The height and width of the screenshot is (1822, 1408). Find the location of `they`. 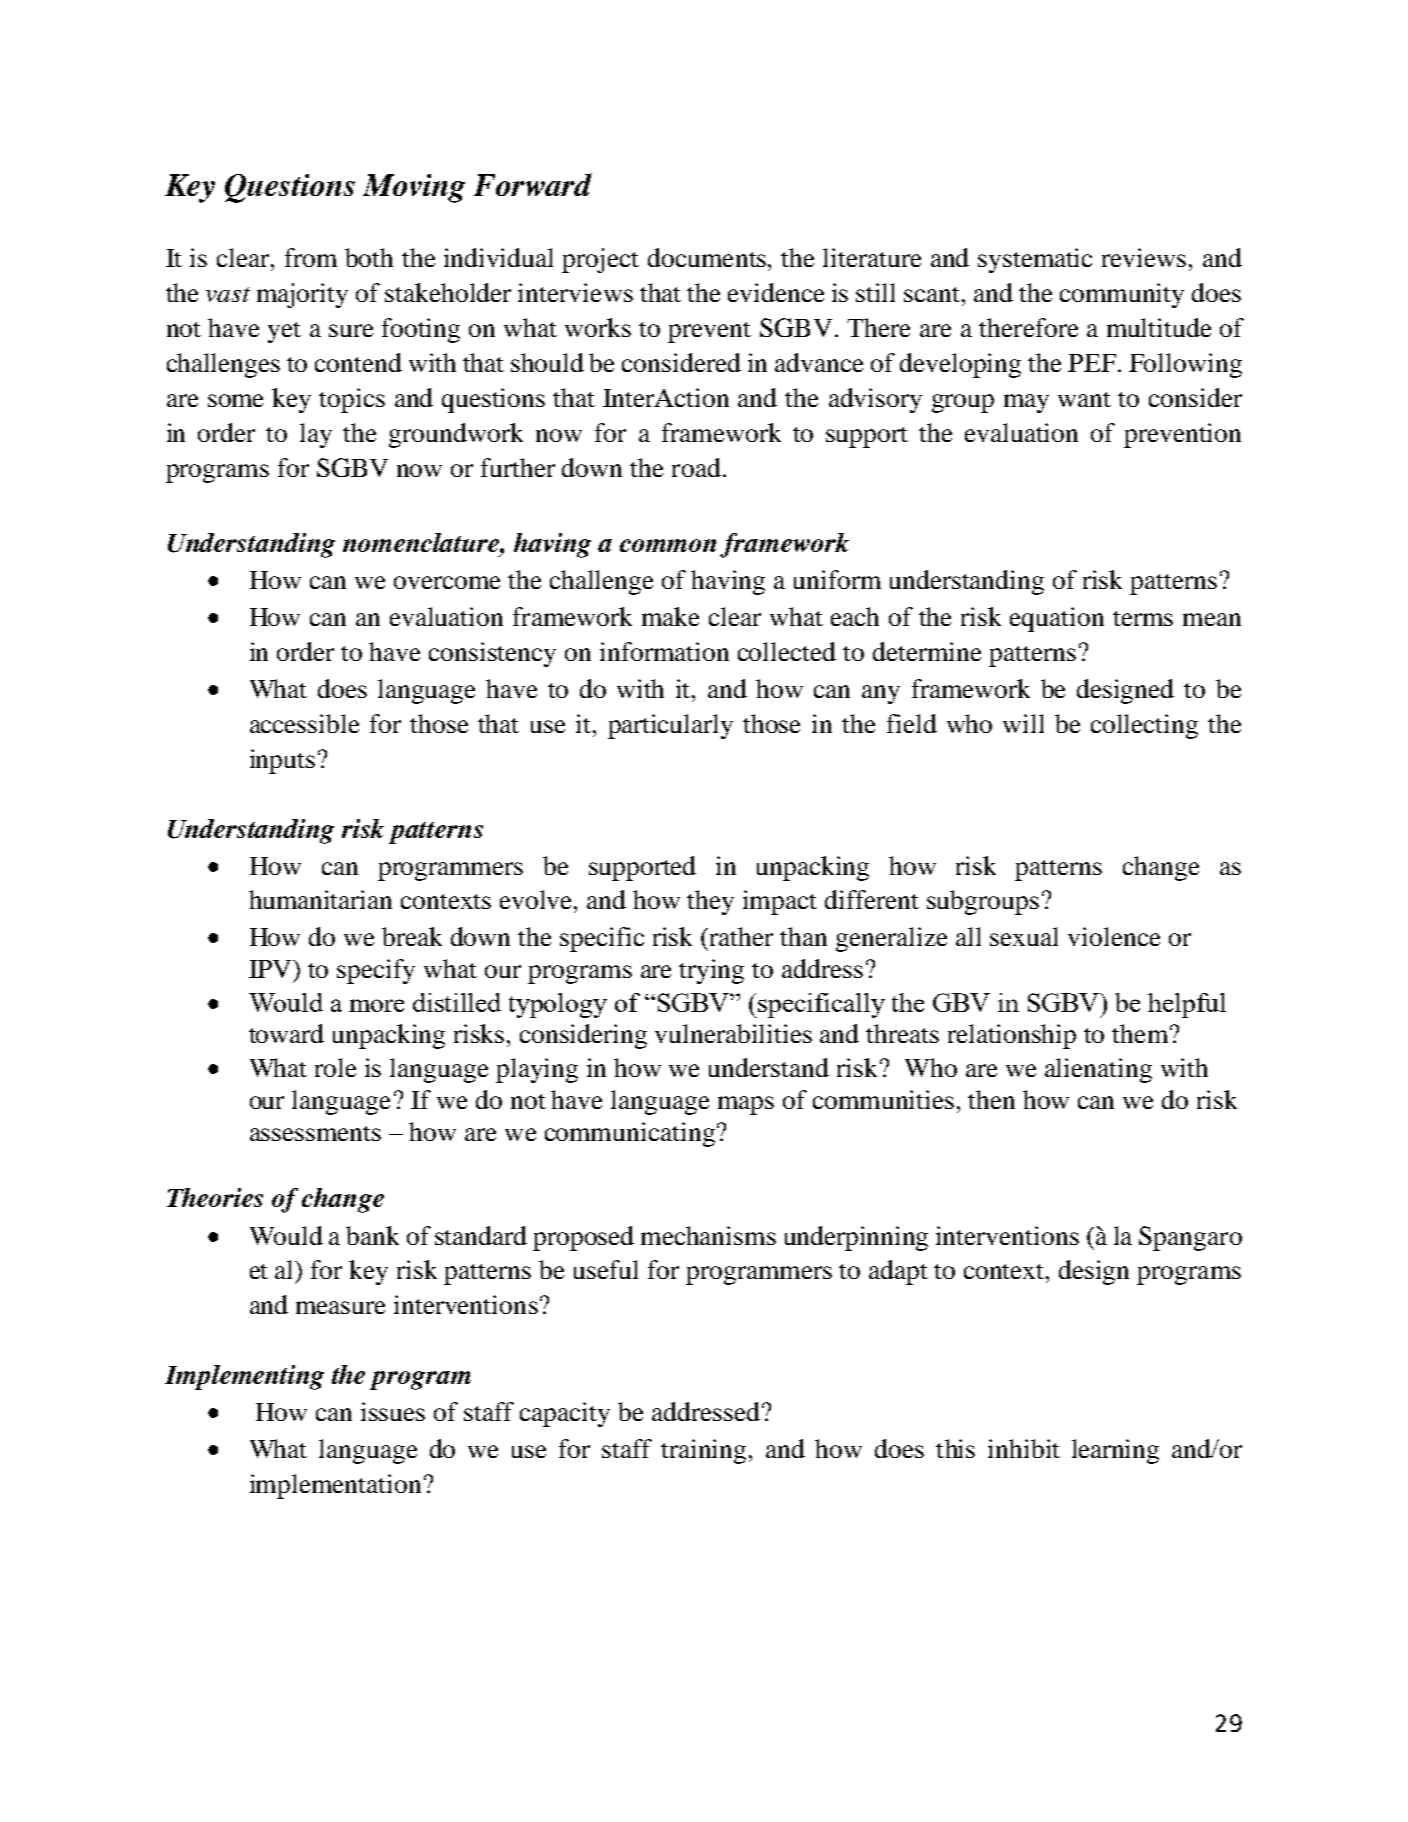

they is located at coordinates (710, 902).
